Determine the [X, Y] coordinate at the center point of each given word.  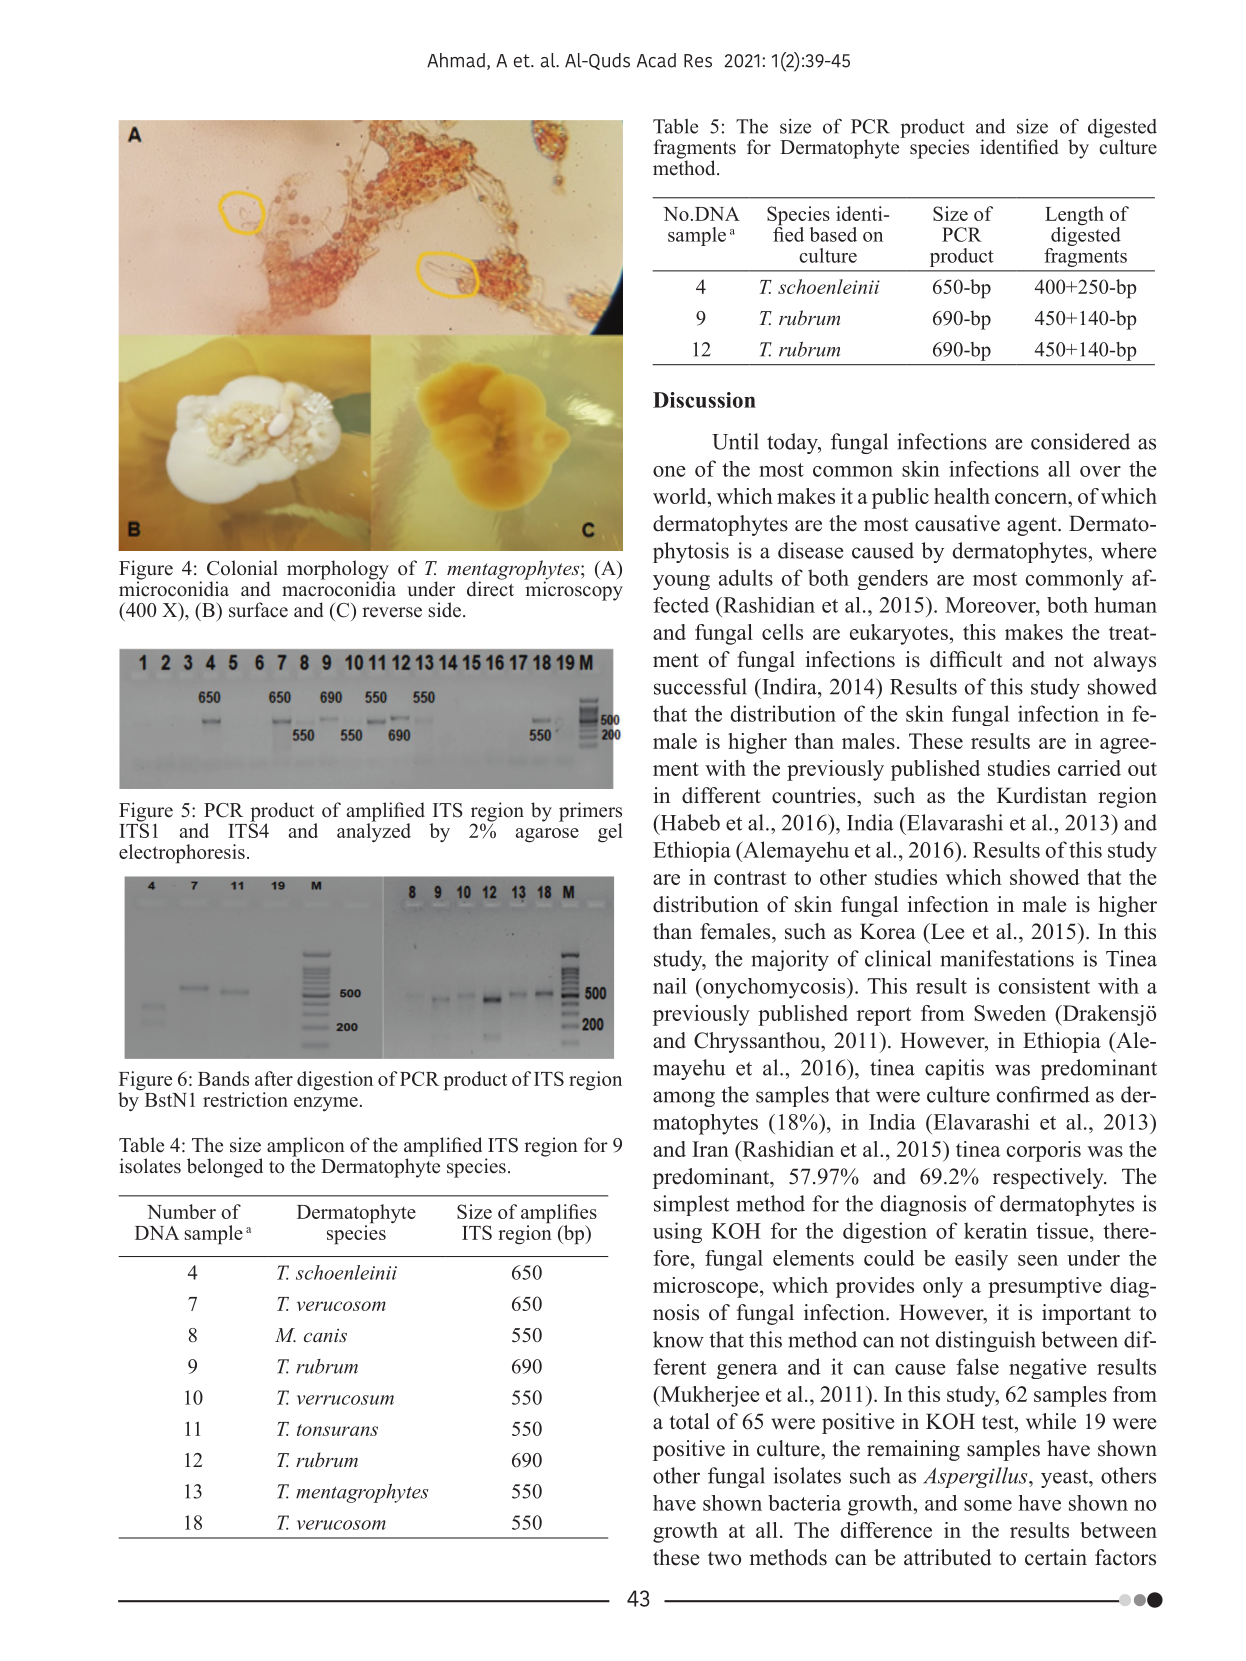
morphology [338, 571]
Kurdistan [1042, 795]
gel [610, 833]
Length [1074, 217]
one [669, 471]
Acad [656, 60]
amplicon [306, 1148]
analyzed [374, 832]
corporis [1044, 1151]
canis [325, 1335]
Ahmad [456, 60]
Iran [710, 1149]
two [724, 1559]
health [962, 496]
